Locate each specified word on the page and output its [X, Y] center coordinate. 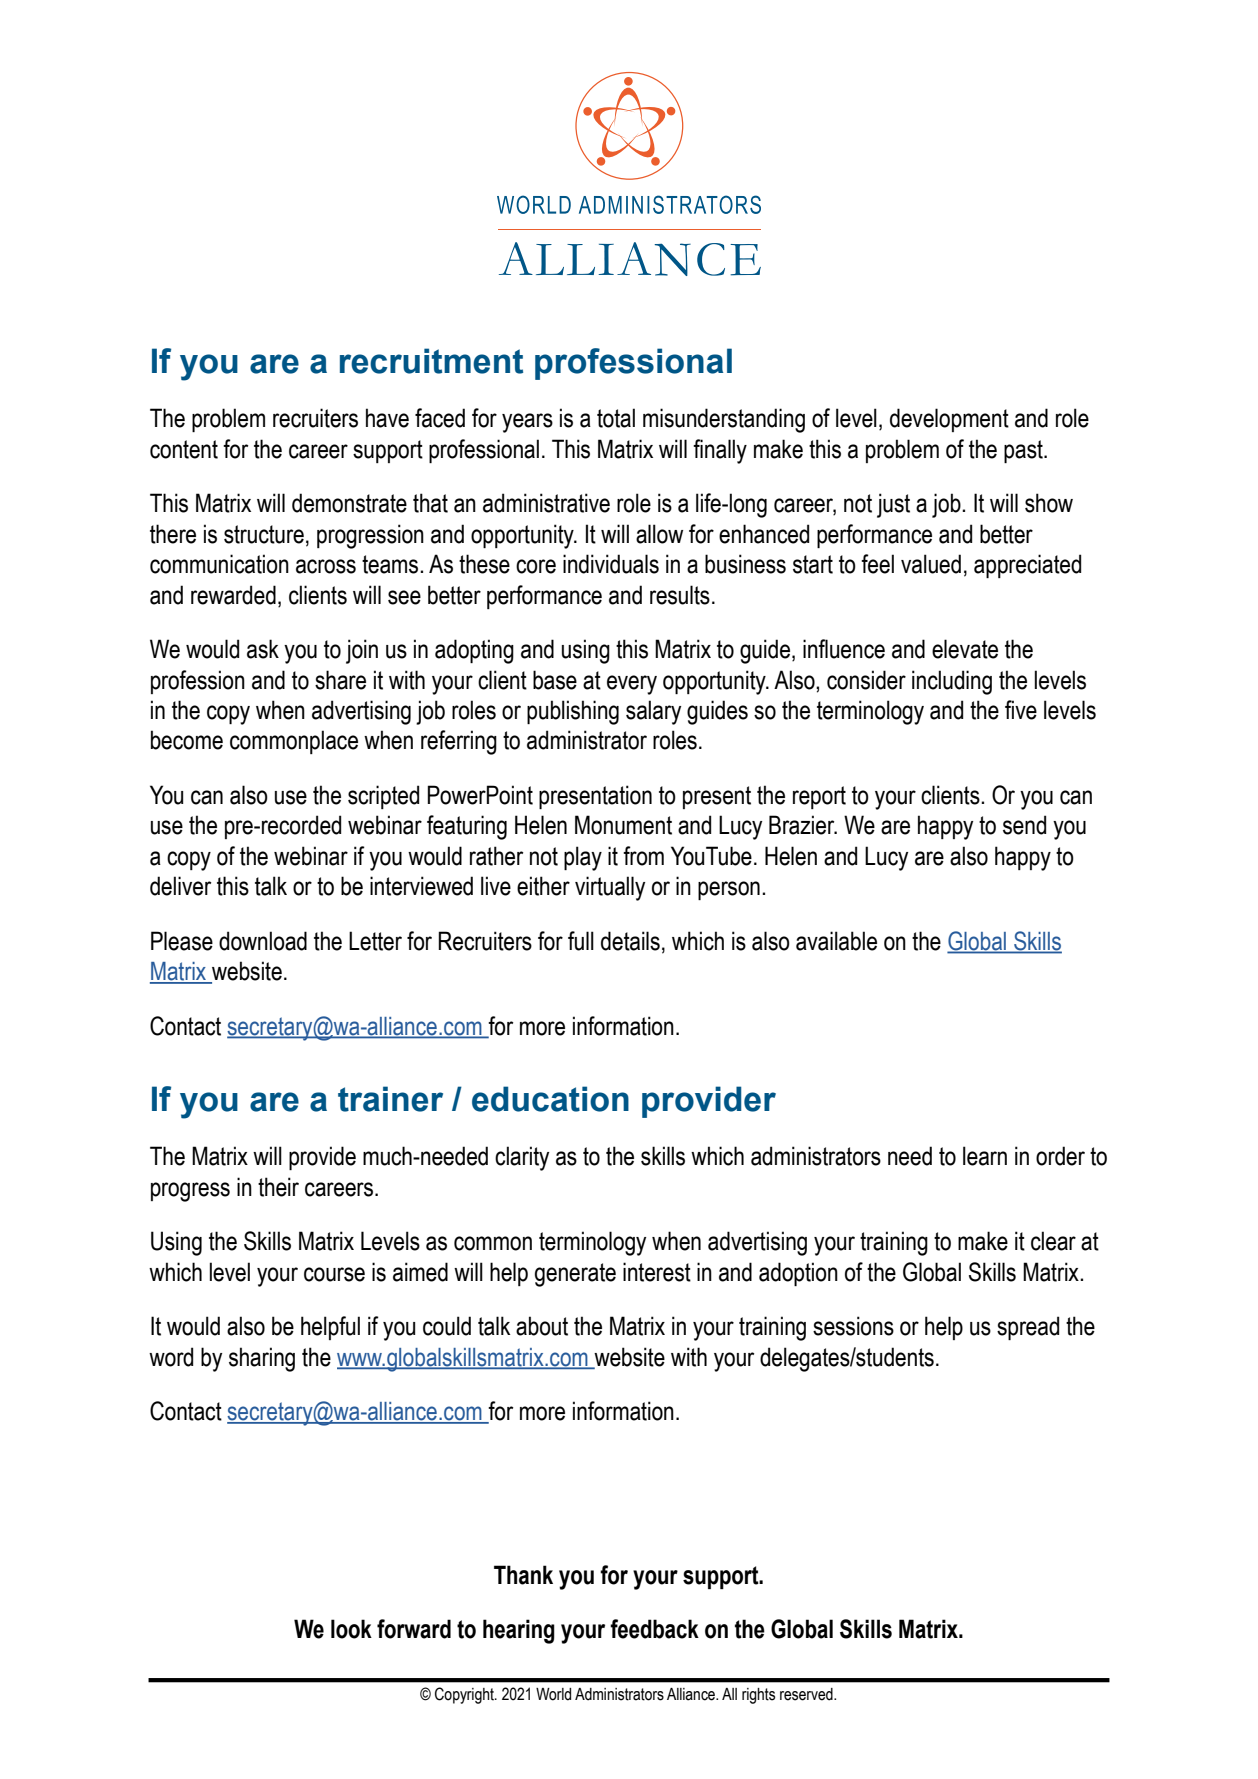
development [949, 420]
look [351, 1629]
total [616, 418]
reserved [807, 1694]
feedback [654, 1629]
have [387, 418]
